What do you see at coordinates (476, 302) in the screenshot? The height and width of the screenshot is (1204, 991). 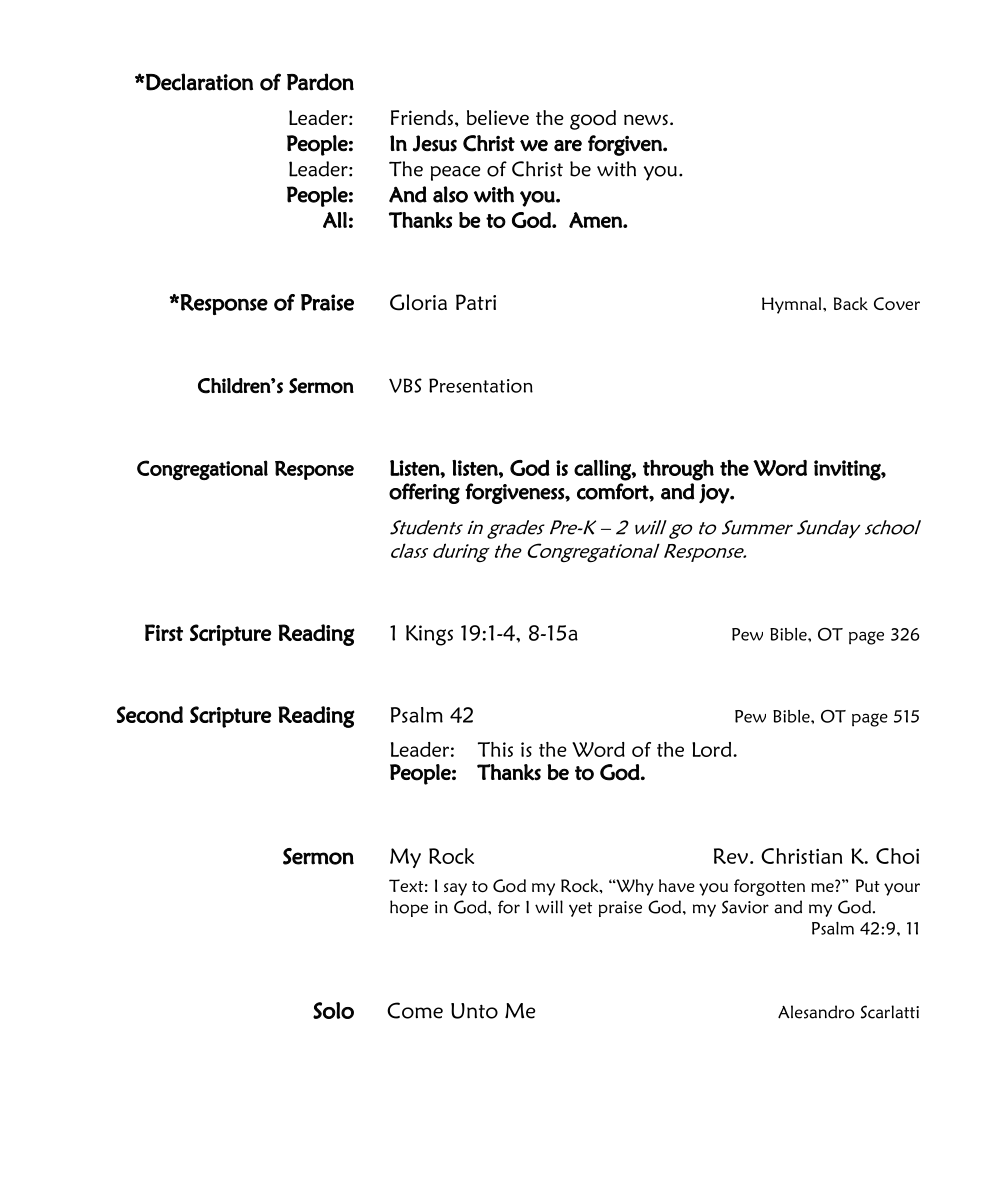 I see `Patri` at bounding box center [476, 302].
